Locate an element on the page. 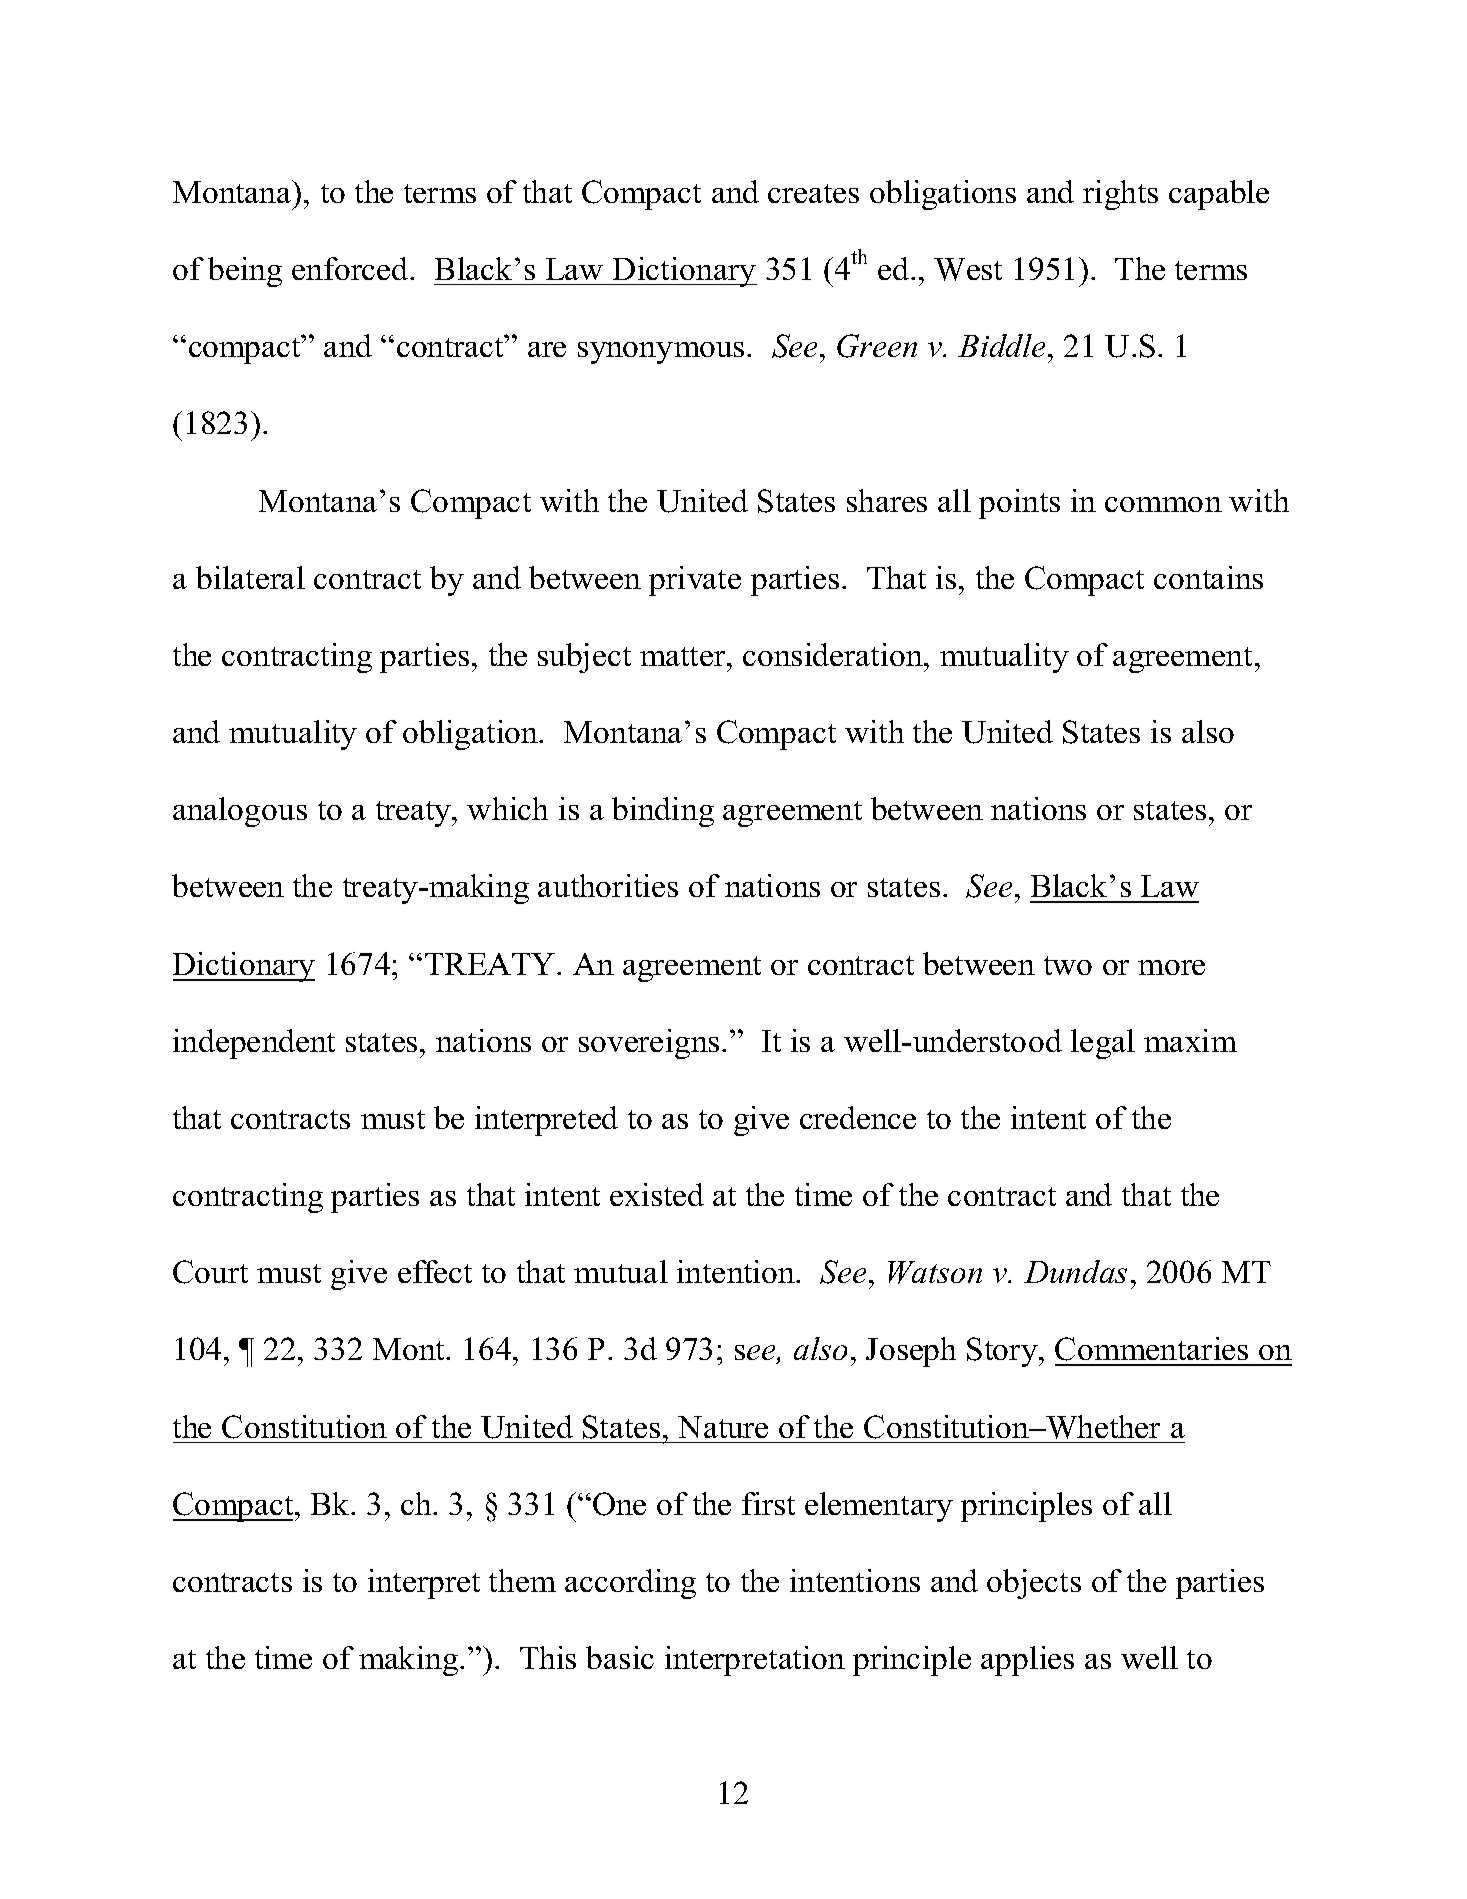 The width and height of the page is (1467, 1899). Story is located at coordinates (1003, 1352).
